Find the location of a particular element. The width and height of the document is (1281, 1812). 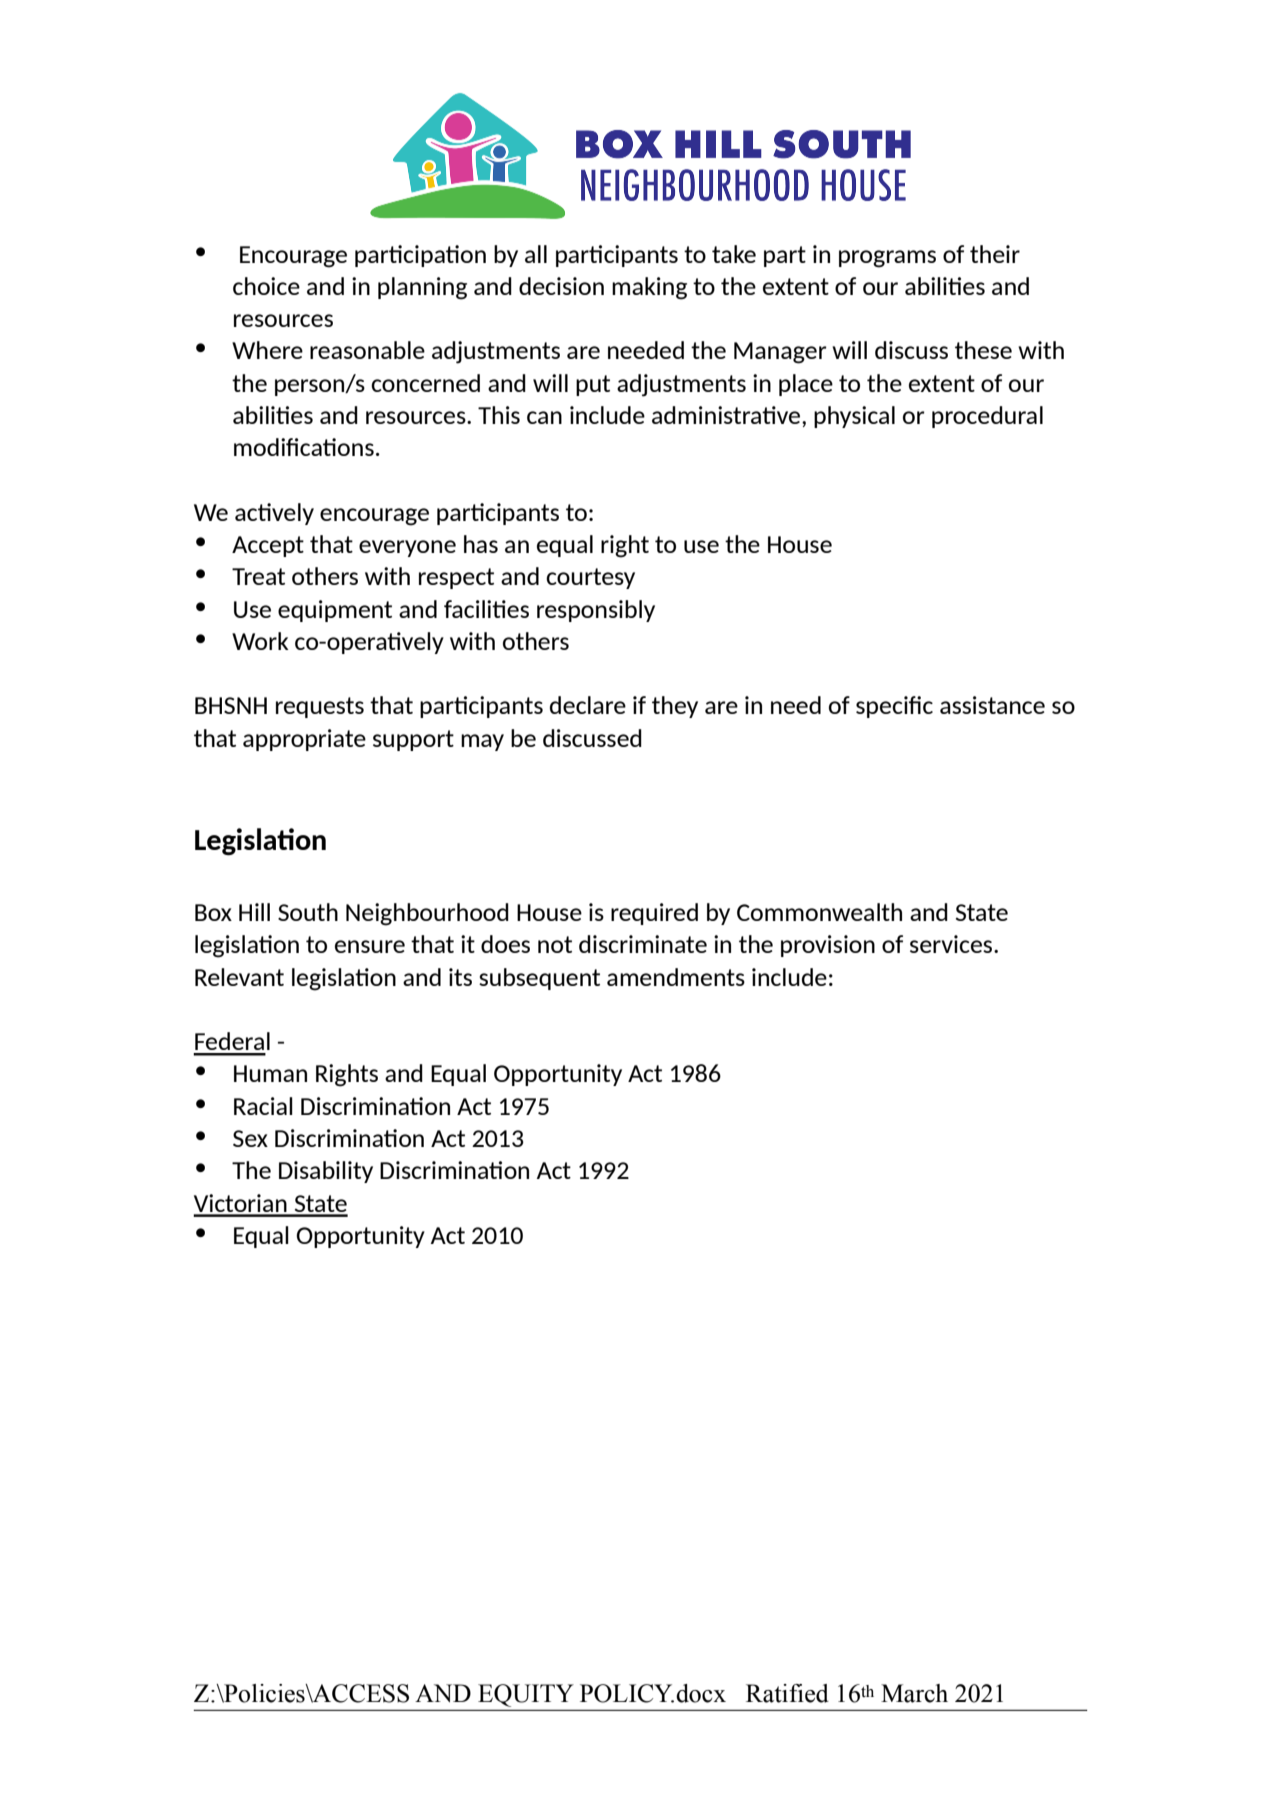

services is located at coordinates (952, 944).
